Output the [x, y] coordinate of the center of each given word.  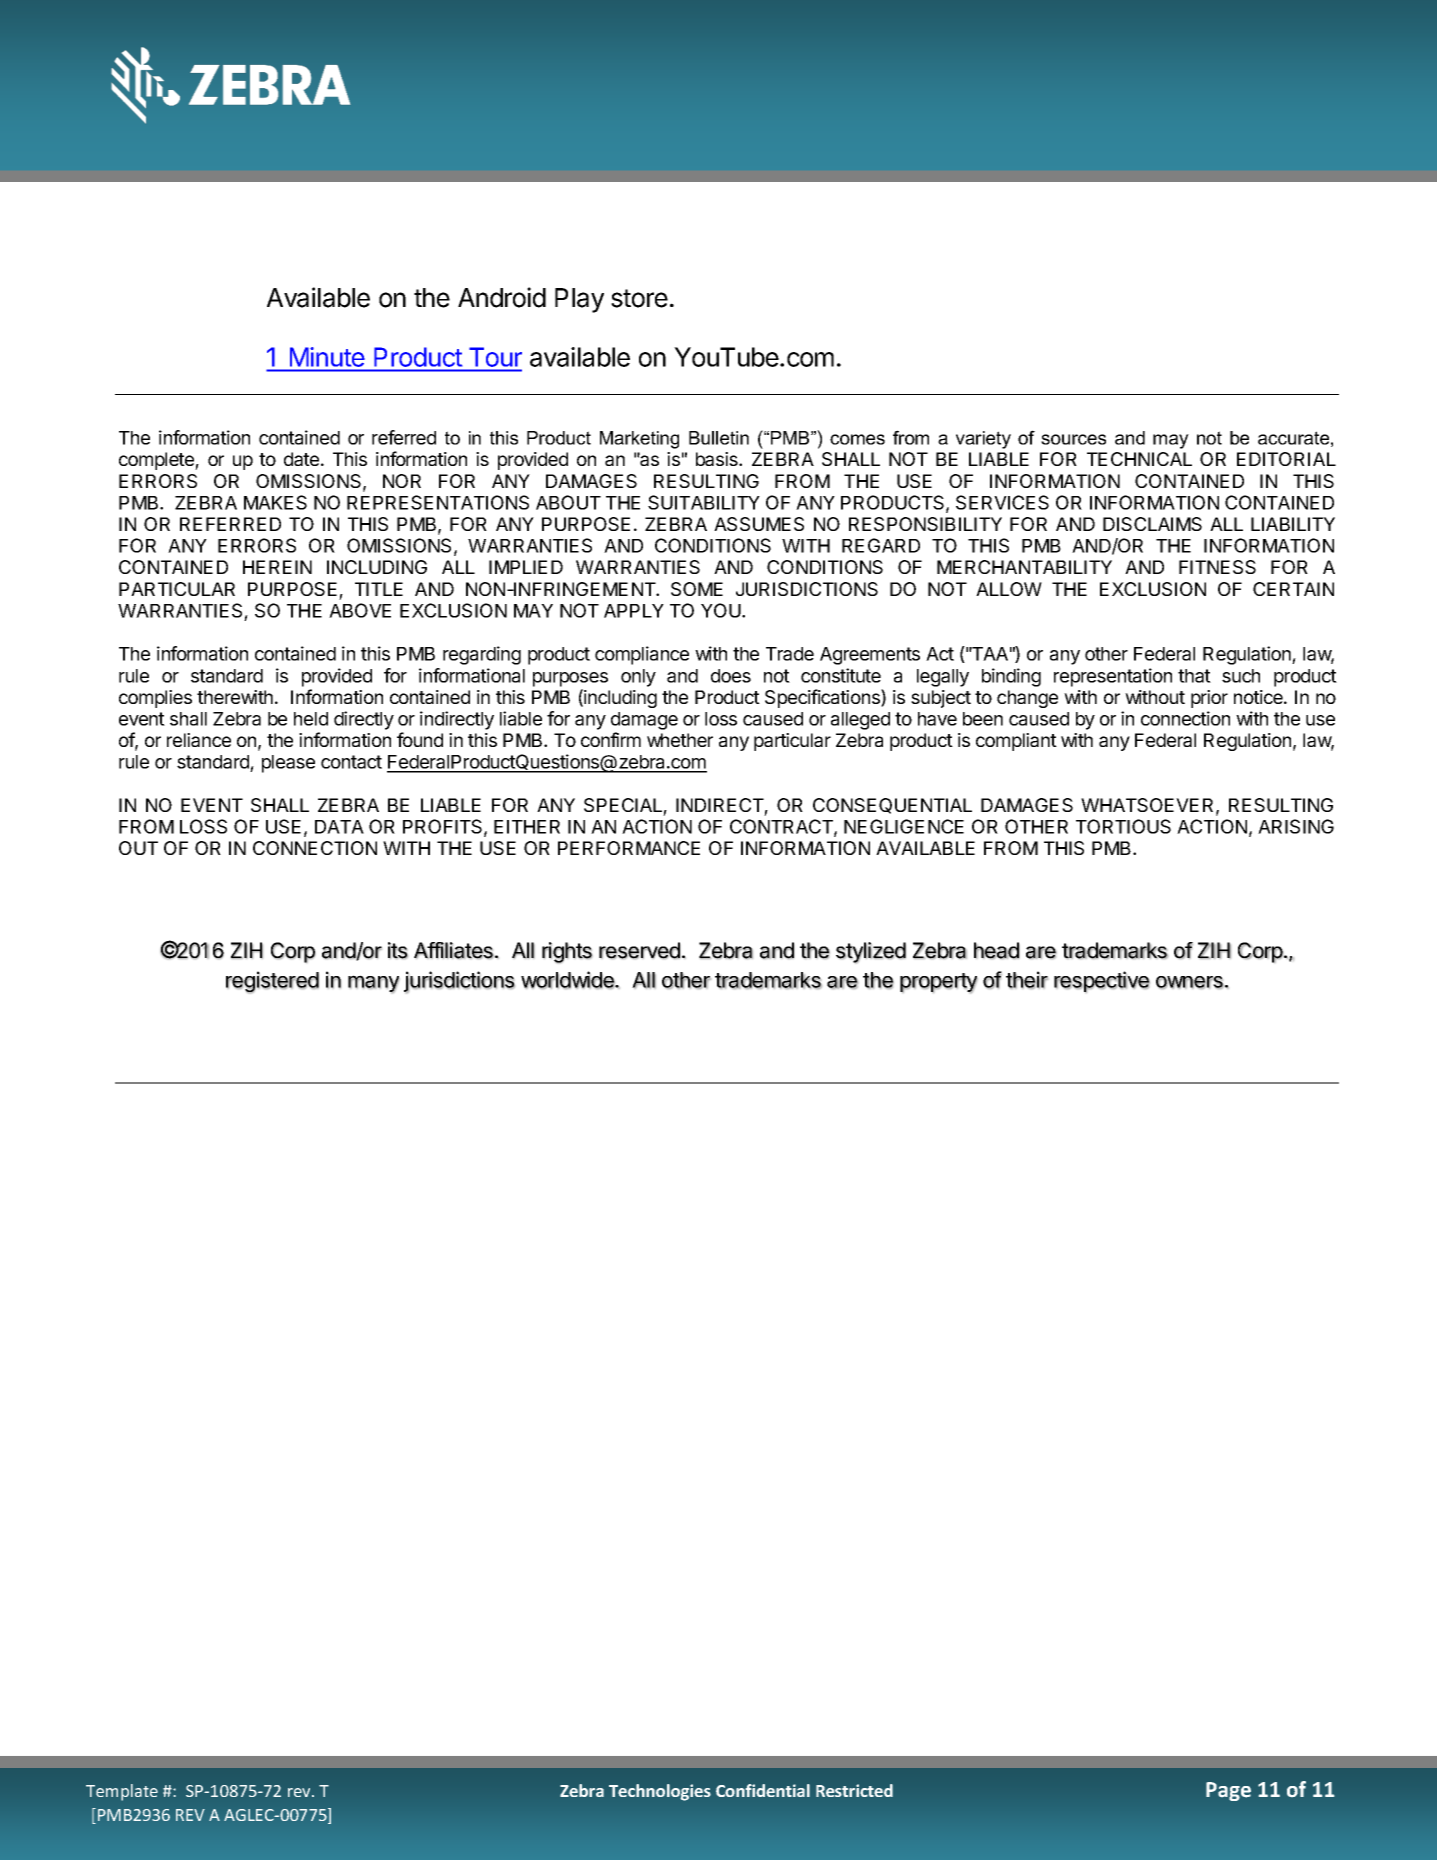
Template [122, 1792]
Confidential [763, 1790]
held [311, 719]
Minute [327, 357]
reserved [639, 950]
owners [1190, 982]
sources [1073, 439]
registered [272, 982]
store [639, 298]
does [731, 676]
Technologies [660, 1792]
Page [1228, 1791]
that [1194, 676]
